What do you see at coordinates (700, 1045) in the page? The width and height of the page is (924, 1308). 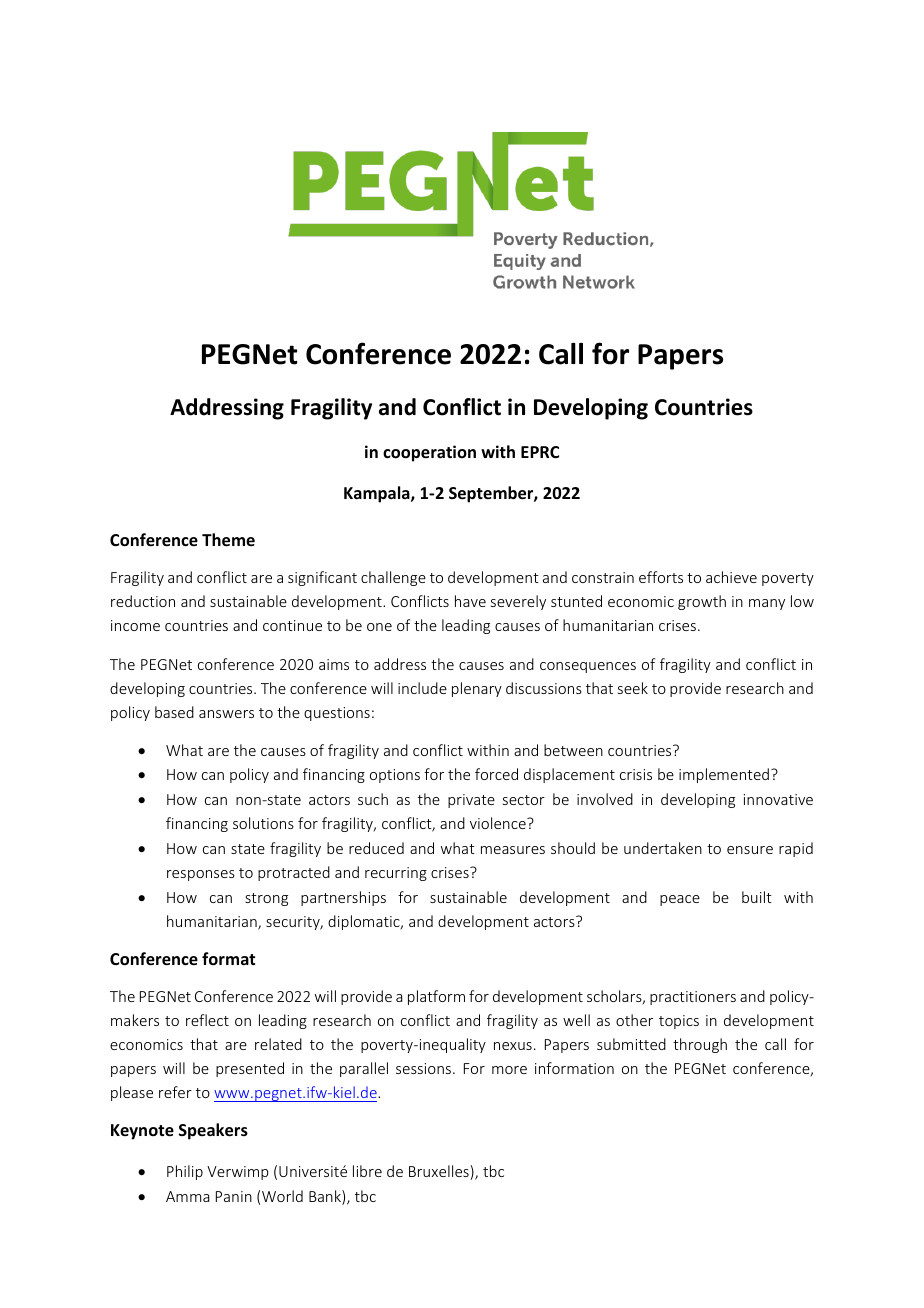 I see `through` at bounding box center [700, 1045].
